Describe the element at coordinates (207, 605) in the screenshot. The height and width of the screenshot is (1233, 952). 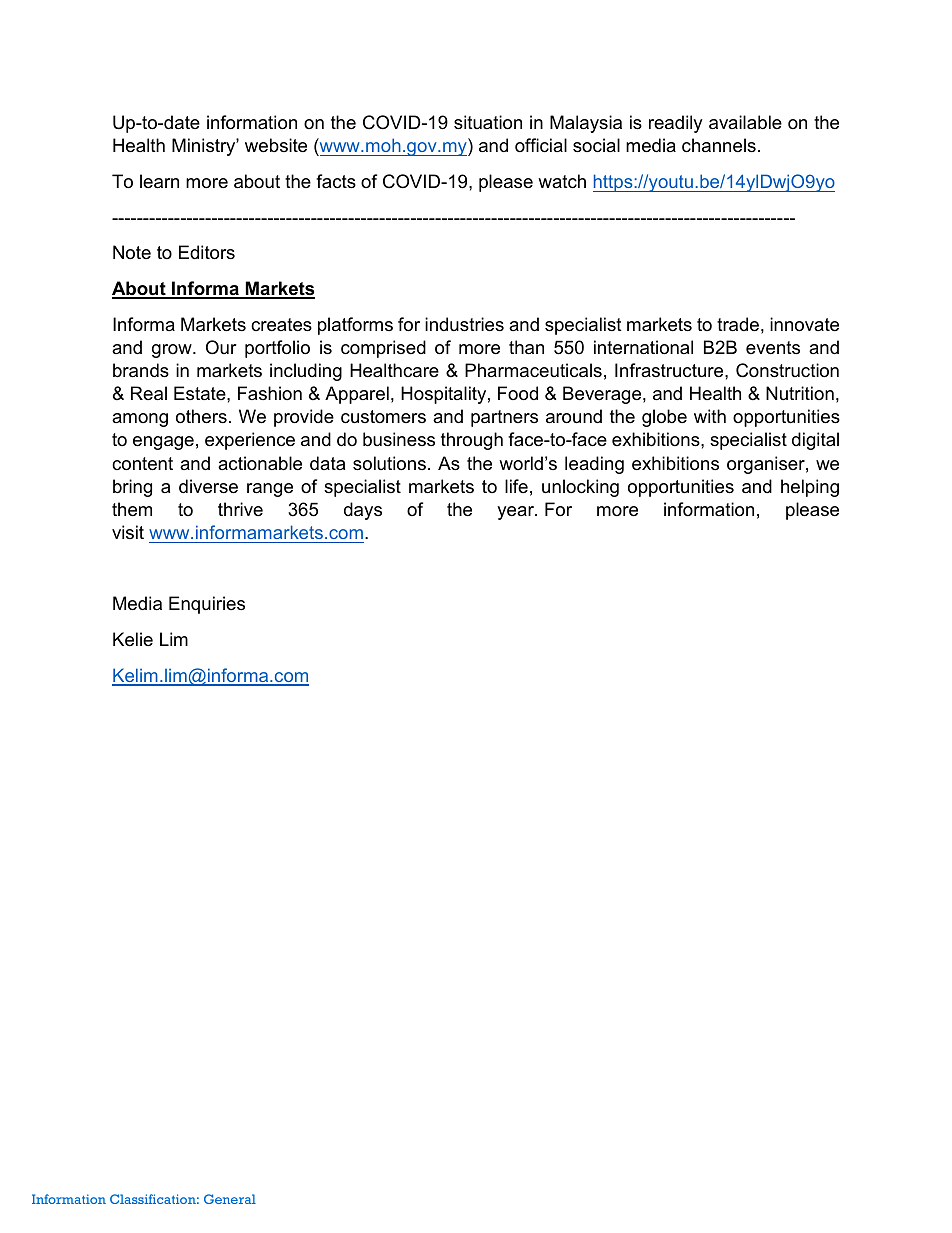
I see `Enquiries` at that location.
